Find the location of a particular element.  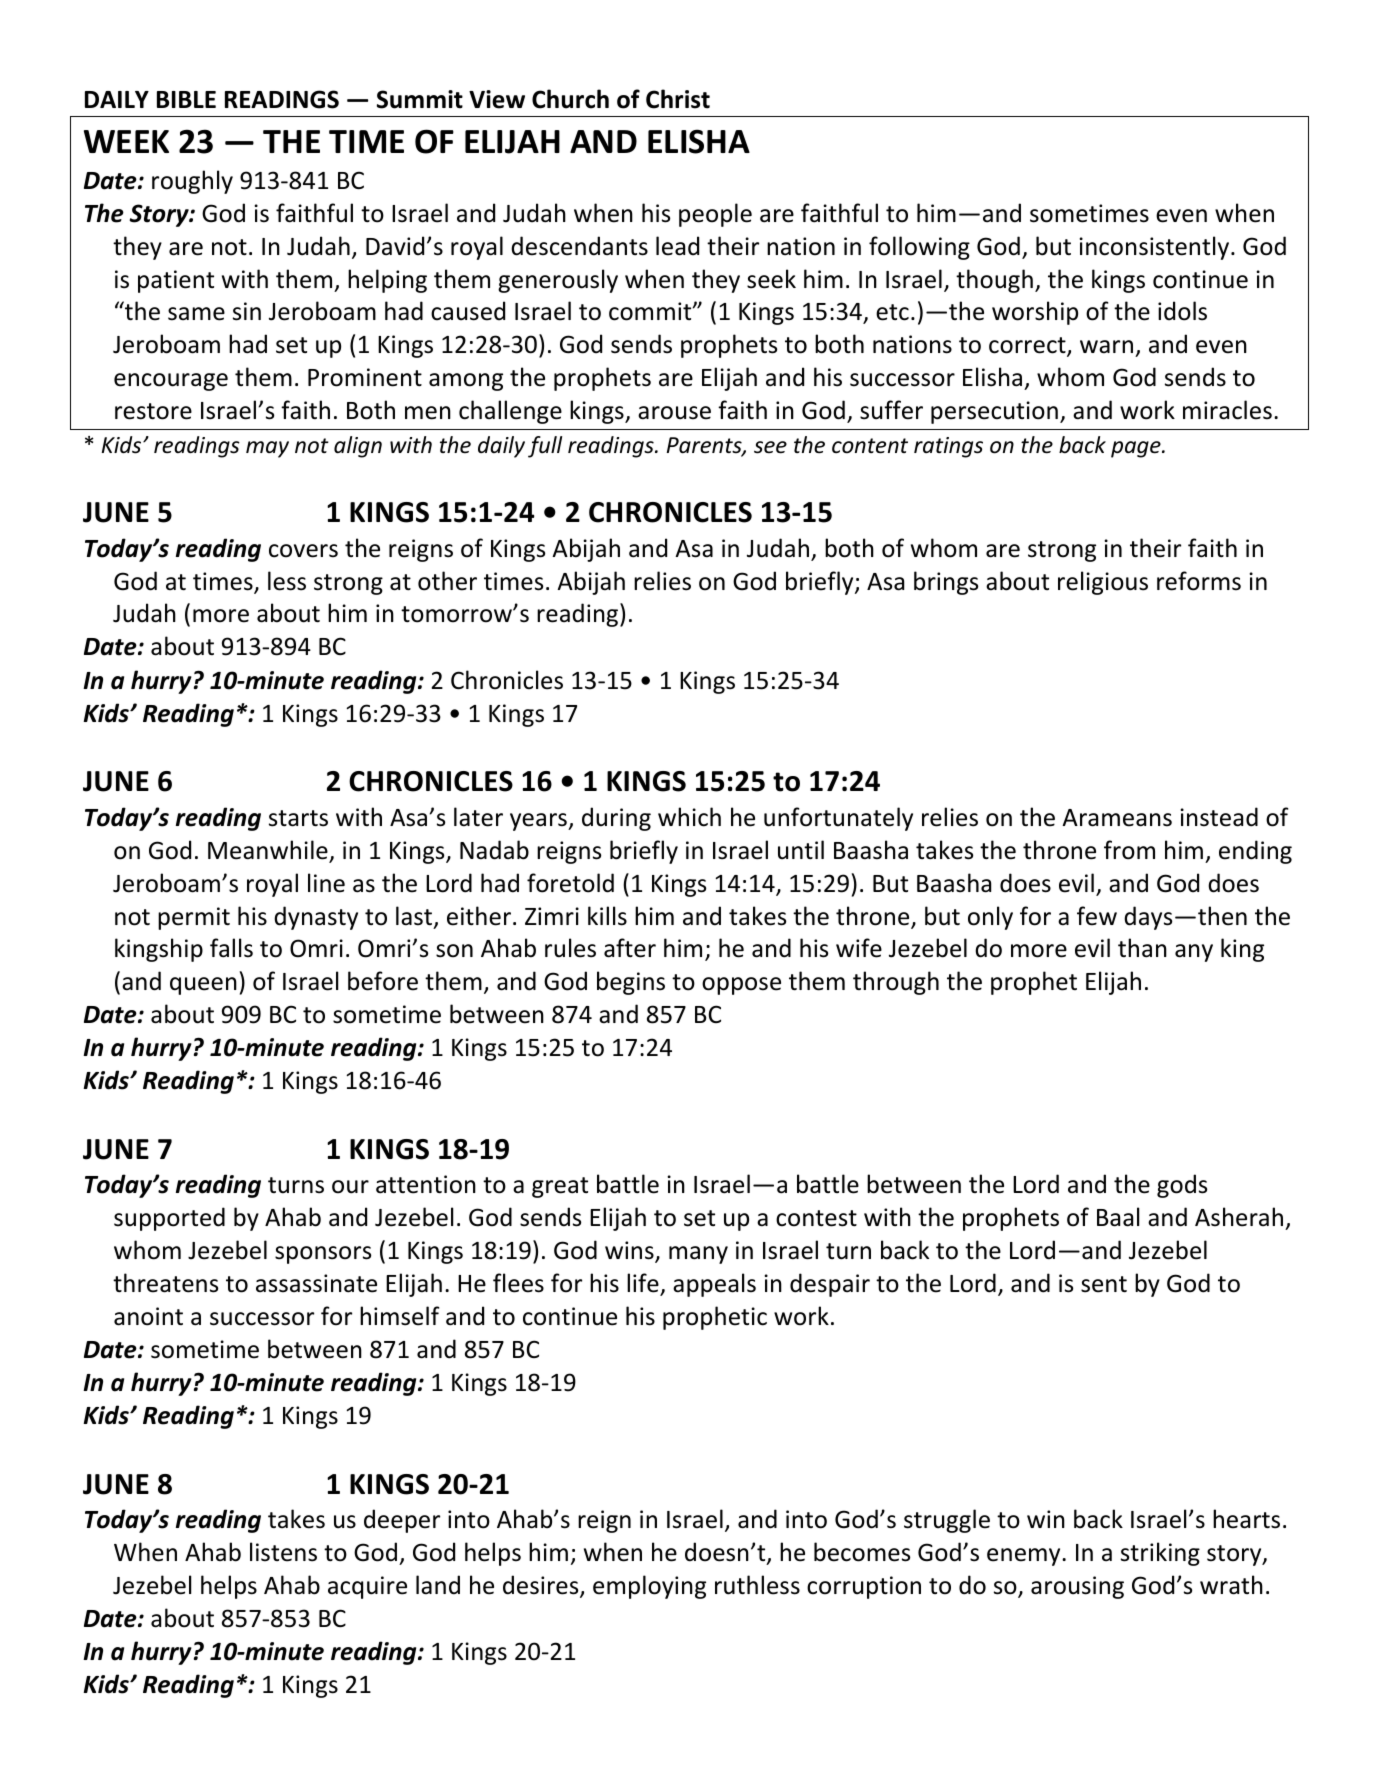

Christ is located at coordinates (678, 99).
